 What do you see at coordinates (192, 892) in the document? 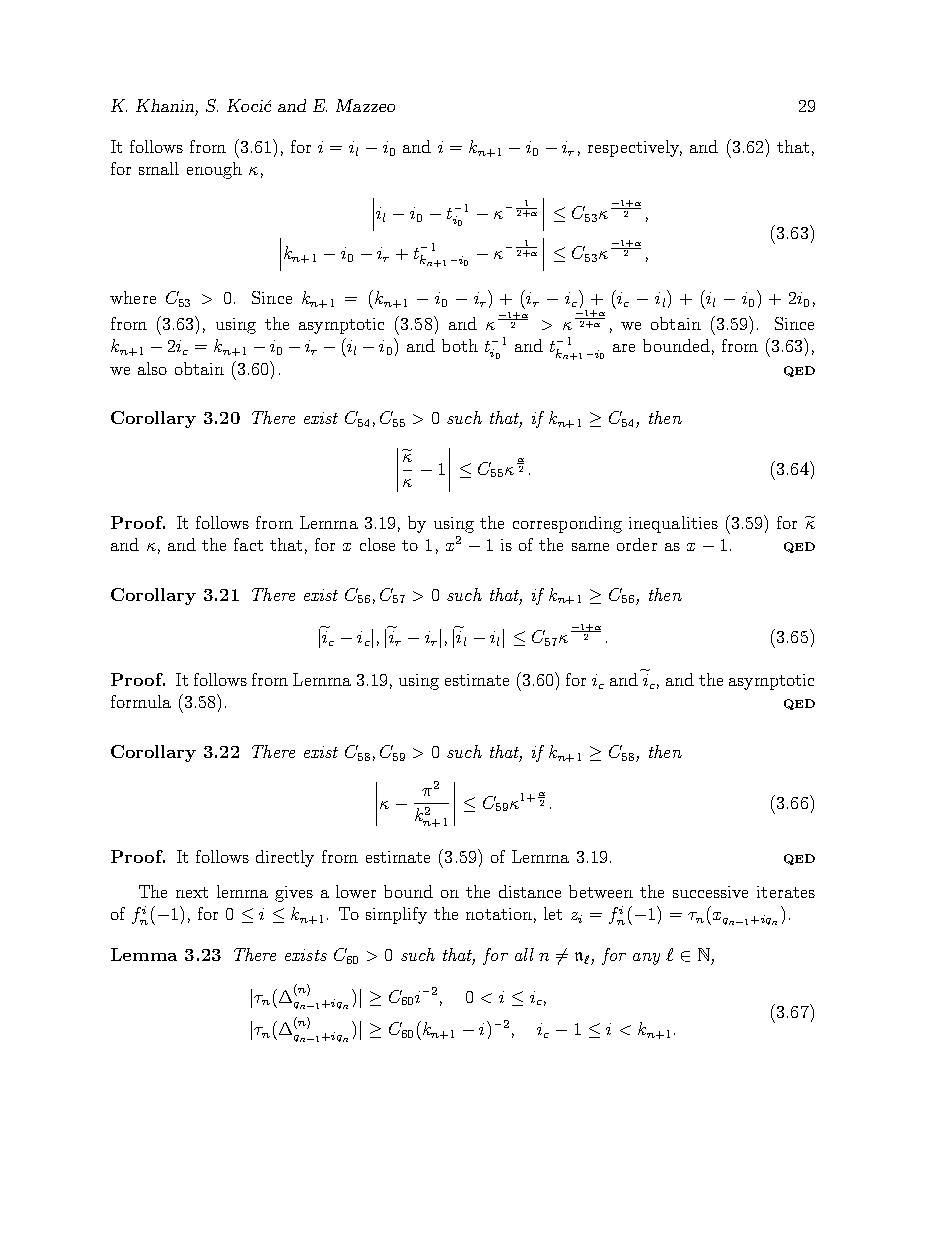
I see `next` at bounding box center [192, 892].
